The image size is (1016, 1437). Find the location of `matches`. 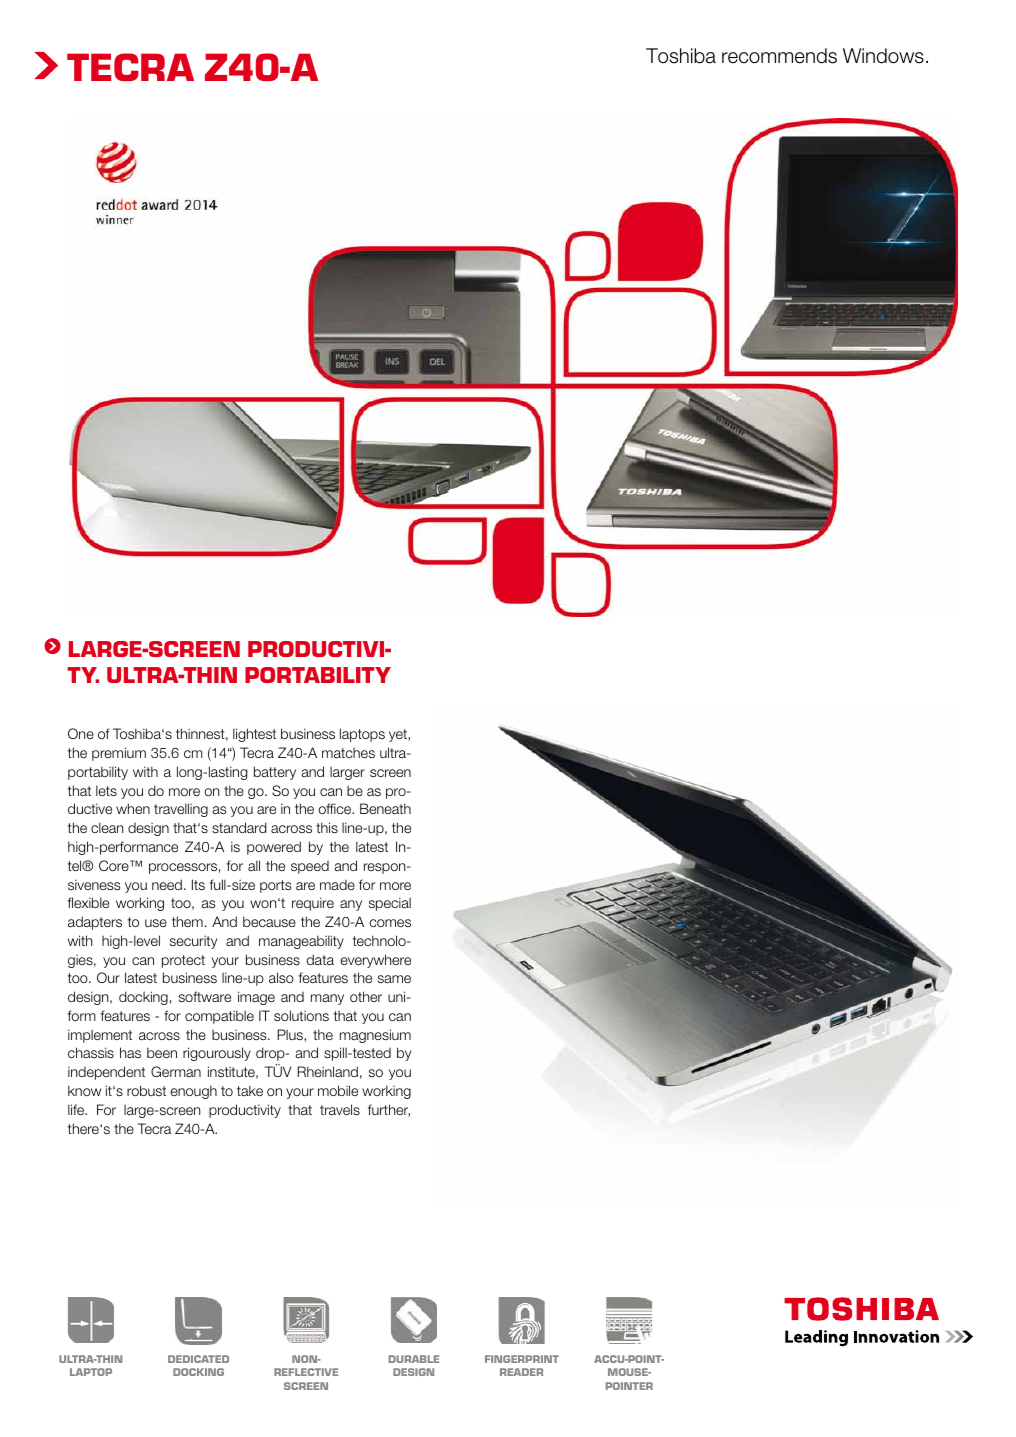

matches is located at coordinates (348, 753).
